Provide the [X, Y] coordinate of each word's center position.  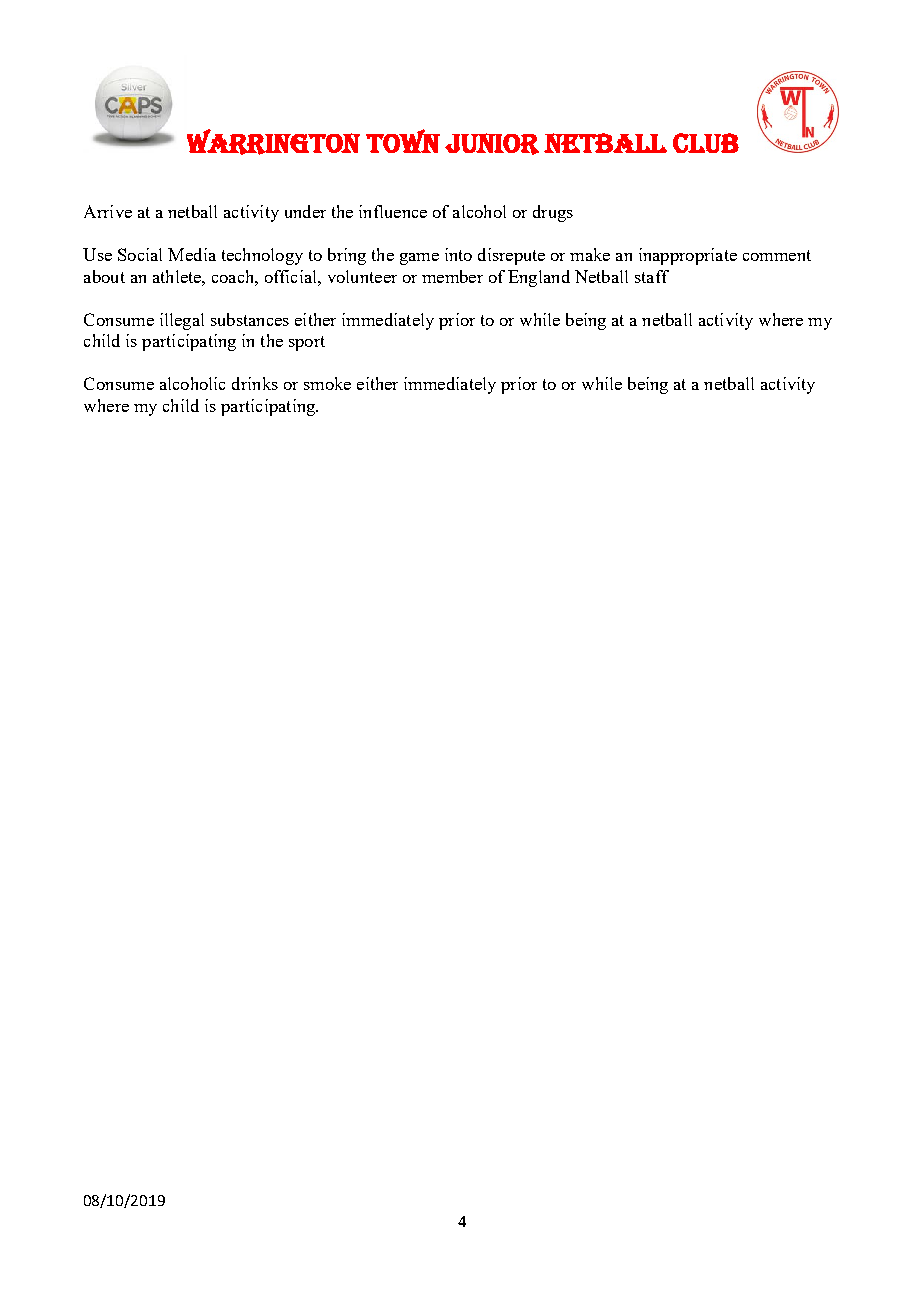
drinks [255, 383]
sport [307, 343]
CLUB [706, 143]
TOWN [403, 141]
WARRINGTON [273, 142]
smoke [327, 383]
